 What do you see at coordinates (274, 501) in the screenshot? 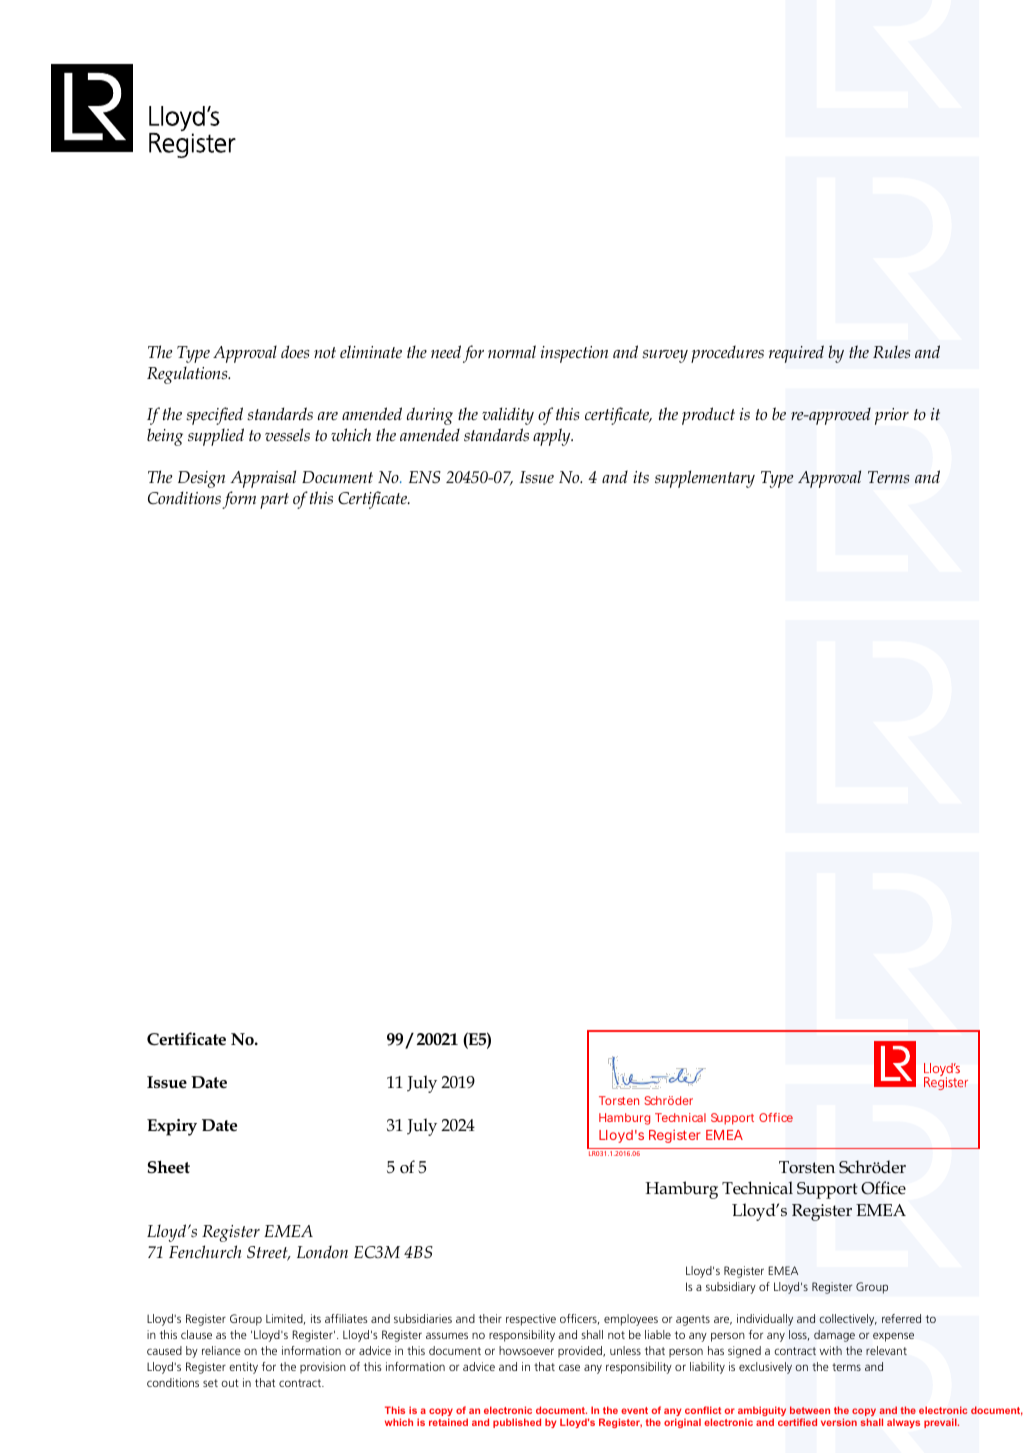
I see `part` at bounding box center [274, 501].
